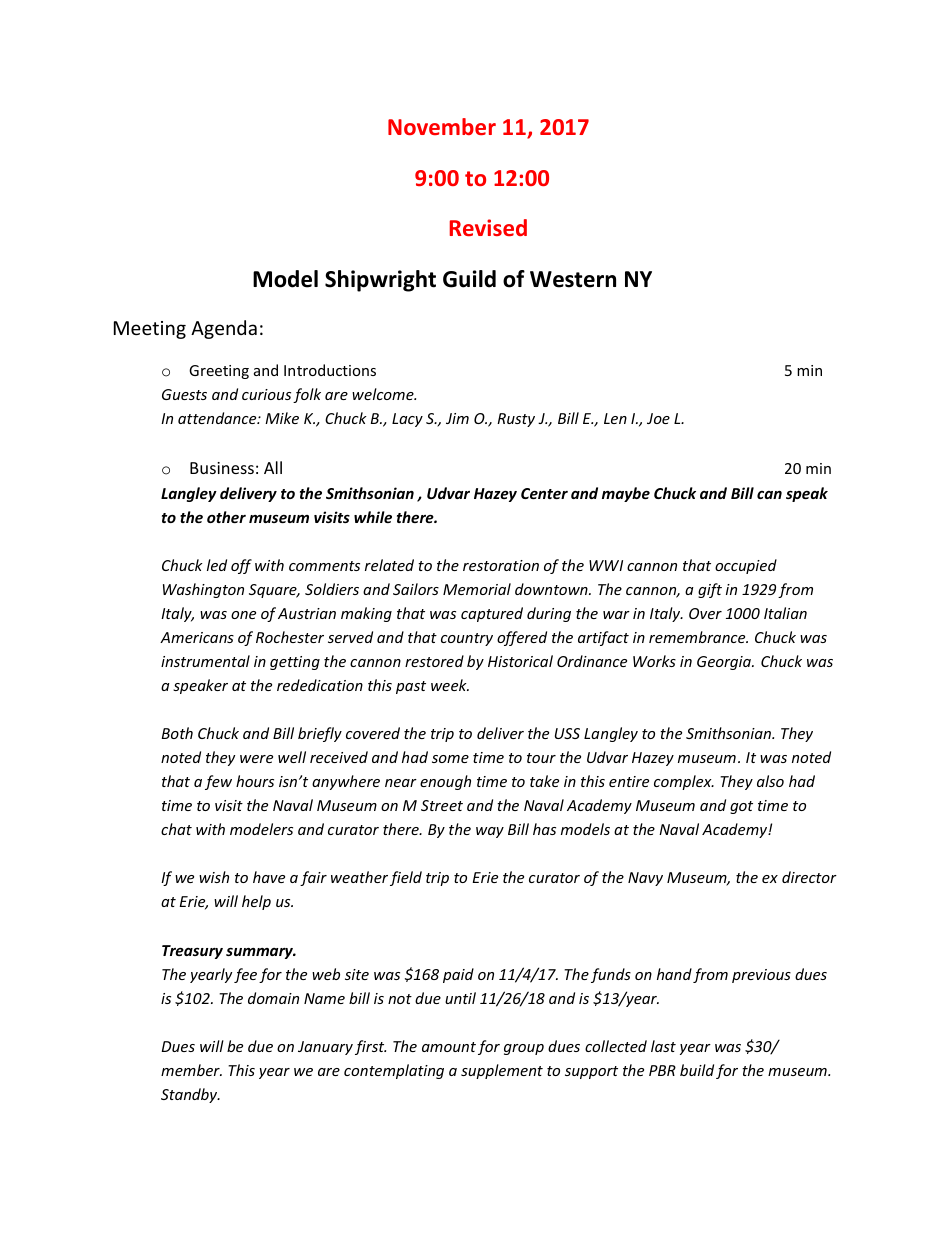 The image size is (952, 1233). Describe the element at coordinates (697, 1070) in the screenshot. I see `build` at that location.
